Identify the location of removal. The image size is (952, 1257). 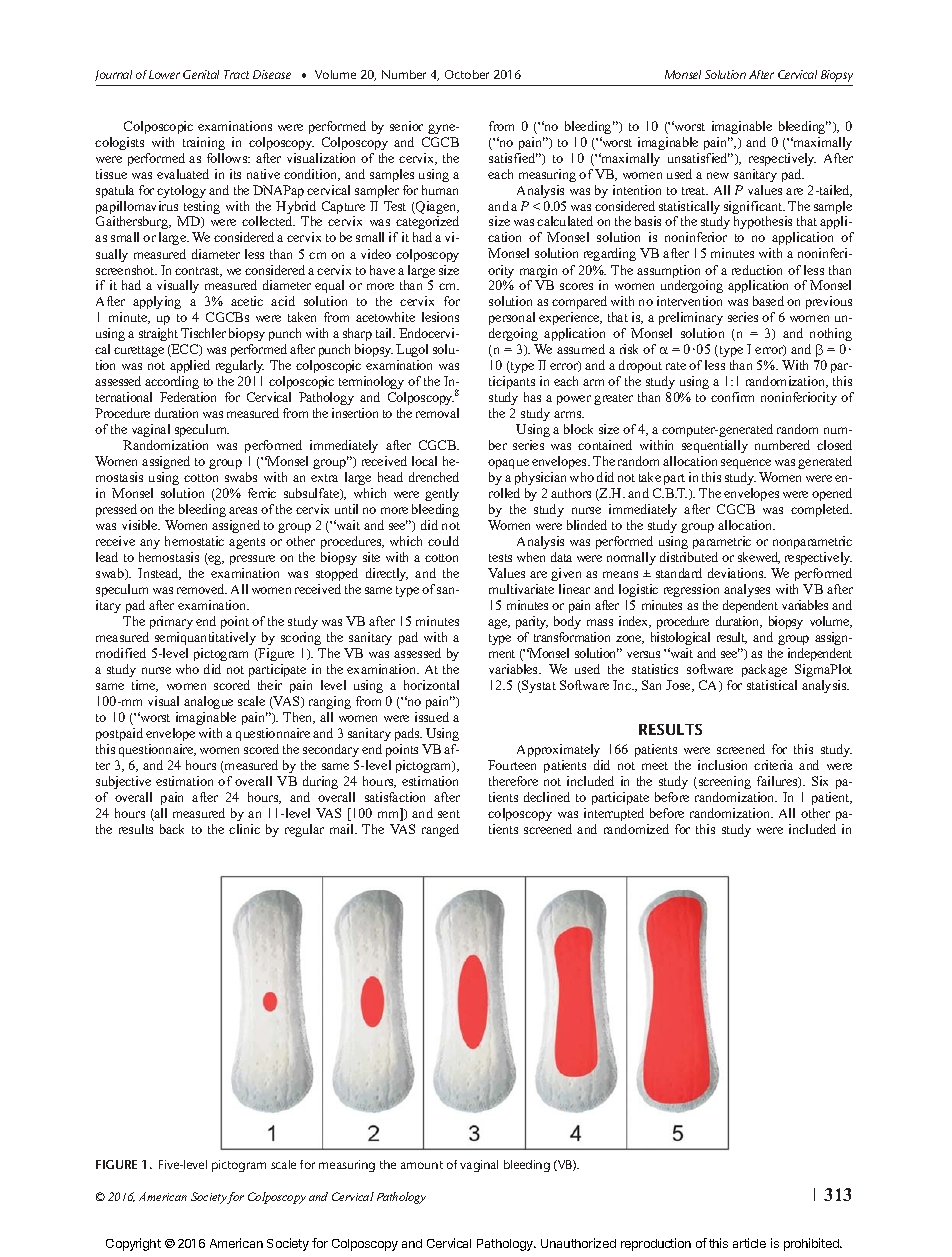
(437, 413).
